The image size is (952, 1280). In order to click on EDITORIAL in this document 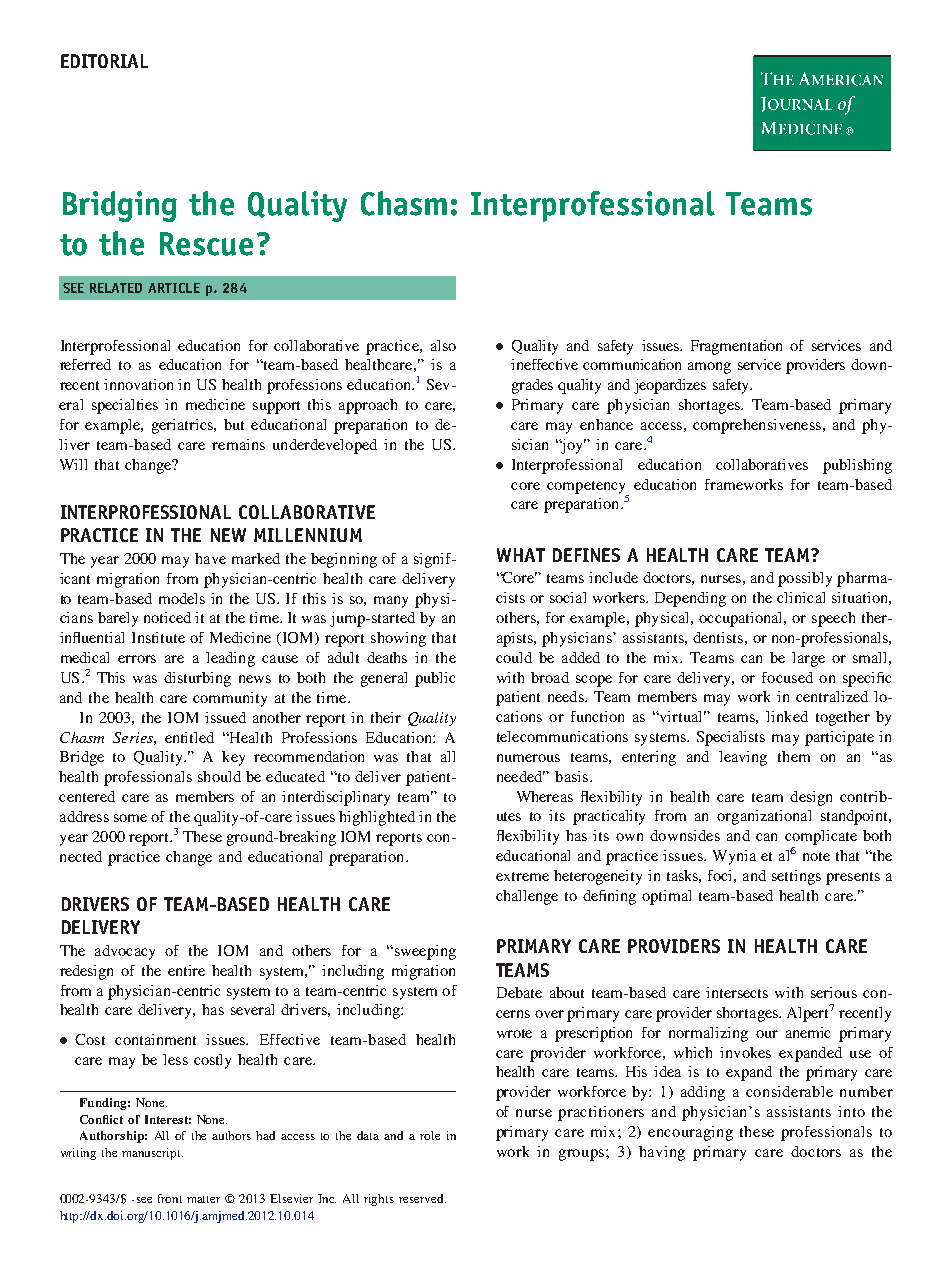, I will do `click(104, 61)`.
